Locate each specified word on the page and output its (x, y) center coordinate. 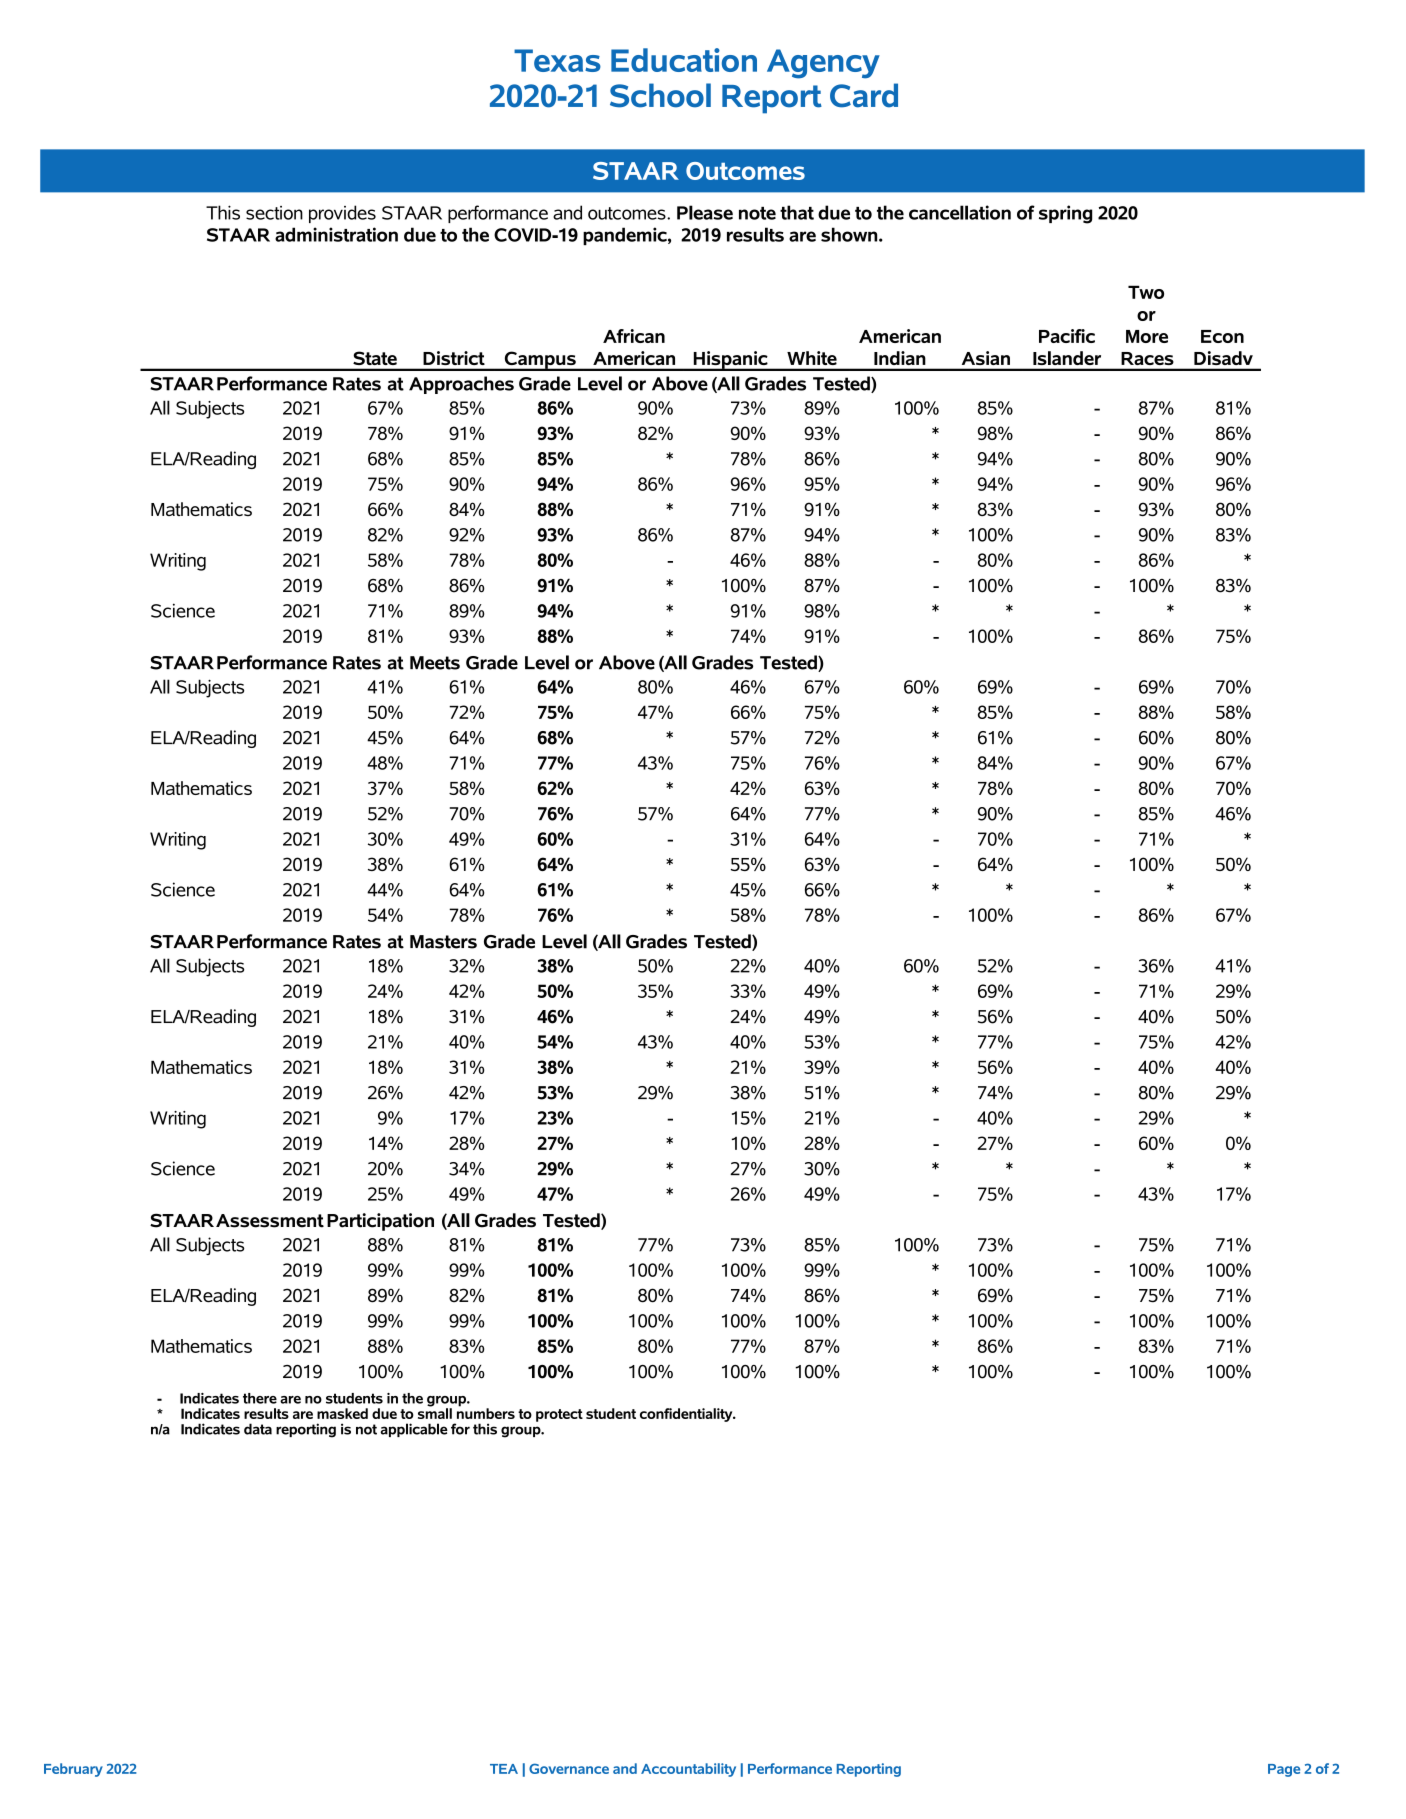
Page (1284, 1770)
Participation (380, 1222)
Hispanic (730, 361)
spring (1065, 214)
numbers (486, 1412)
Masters (443, 942)
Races (1147, 358)
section (274, 213)
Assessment (270, 1221)
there (260, 1398)
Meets (435, 663)
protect (559, 1415)
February (73, 1770)
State (375, 358)
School (660, 95)
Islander (1067, 358)
